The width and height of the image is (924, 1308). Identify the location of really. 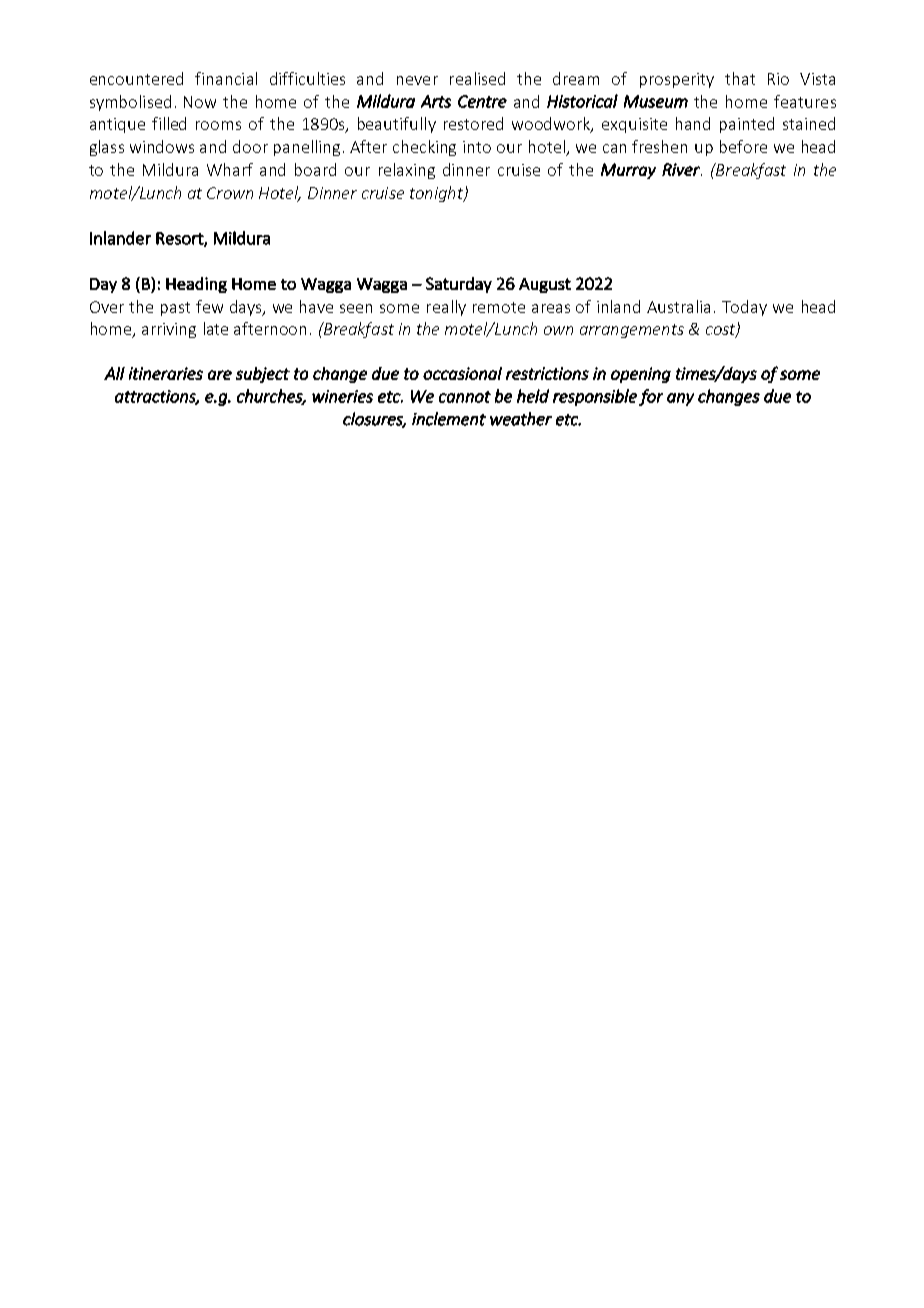
(446, 308).
